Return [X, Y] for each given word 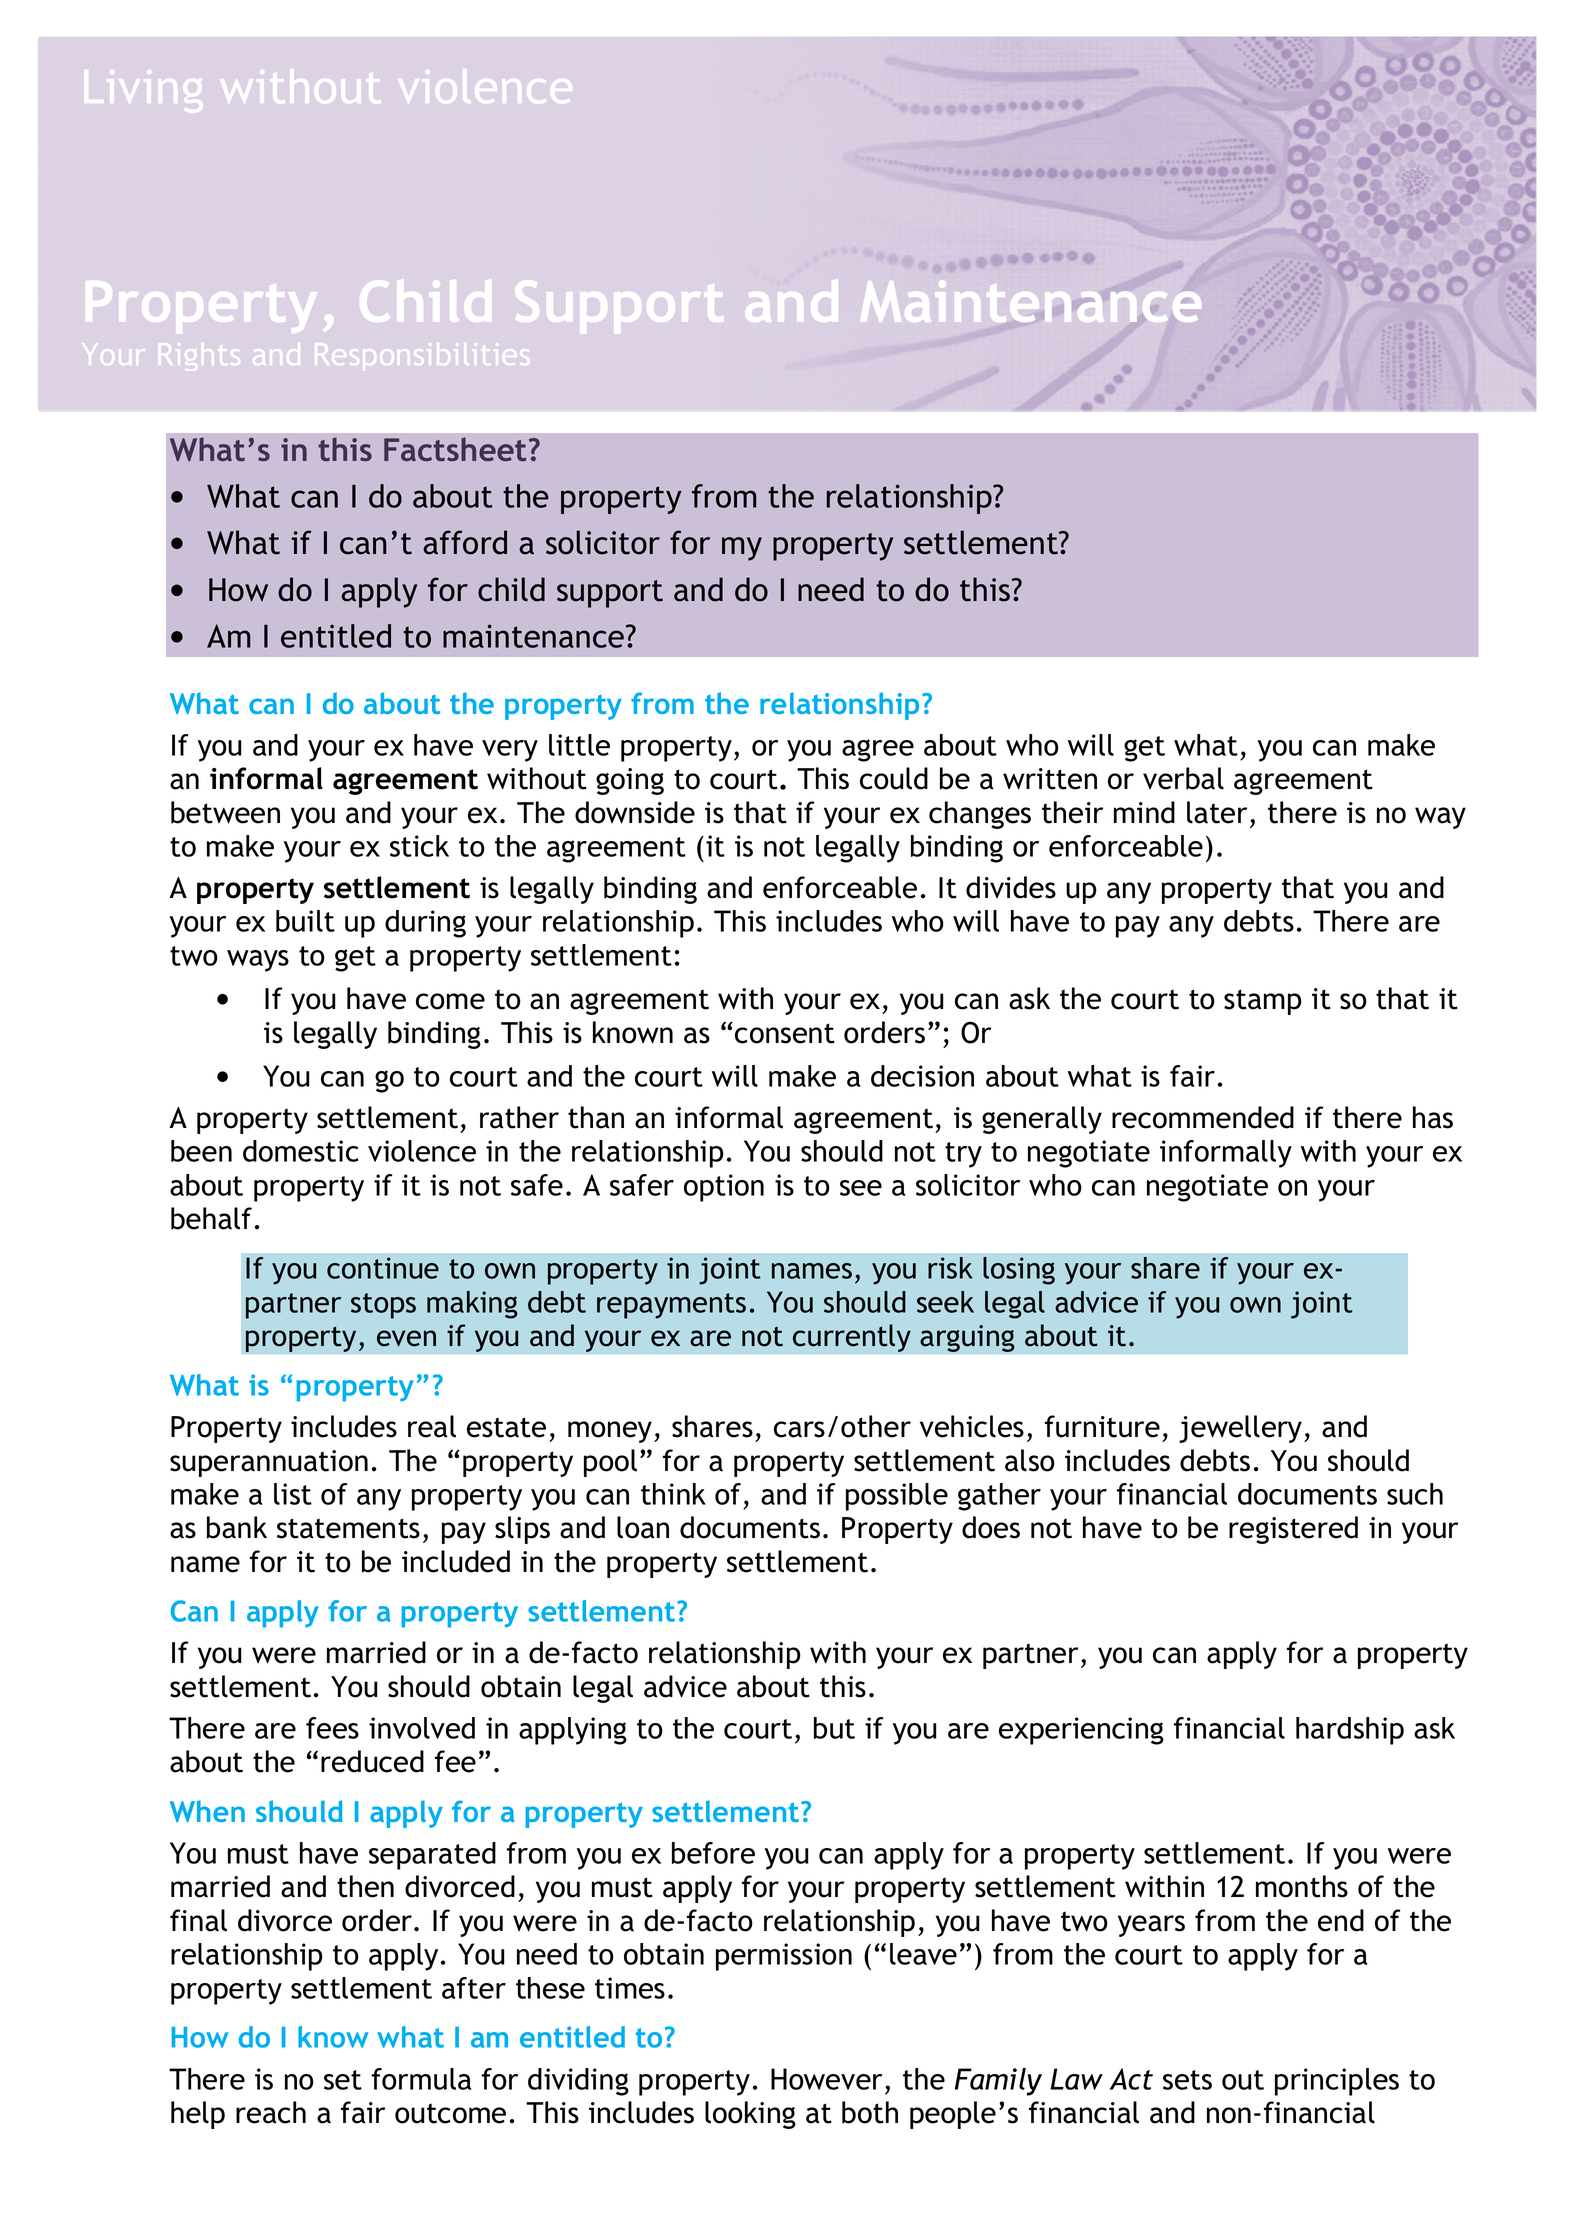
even [406, 1338]
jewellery [1242, 1429]
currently [852, 1338]
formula [421, 2079]
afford [465, 542]
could [894, 778]
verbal [1183, 778]
